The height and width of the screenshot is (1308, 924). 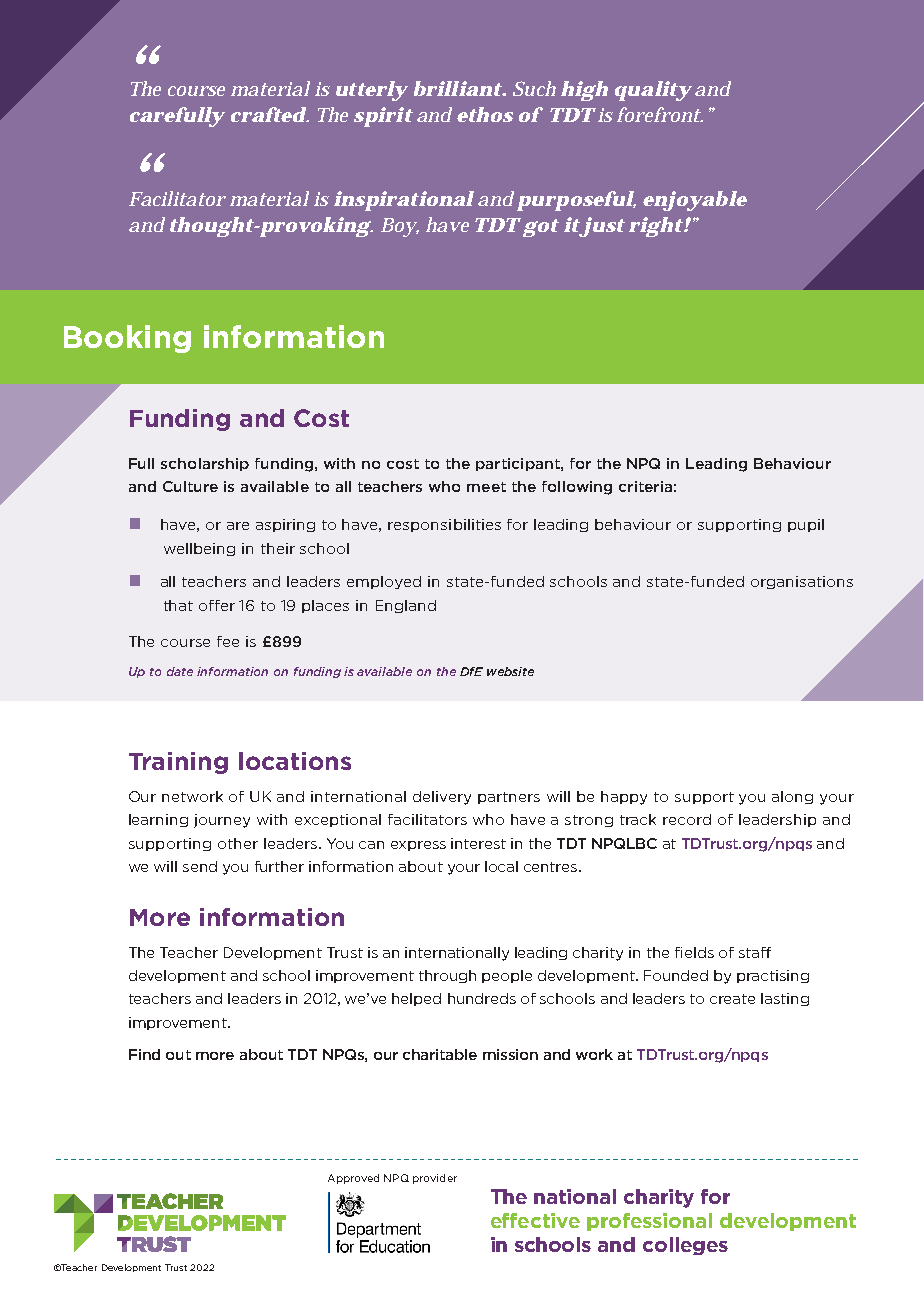 I want to click on fields, so click(x=694, y=952).
